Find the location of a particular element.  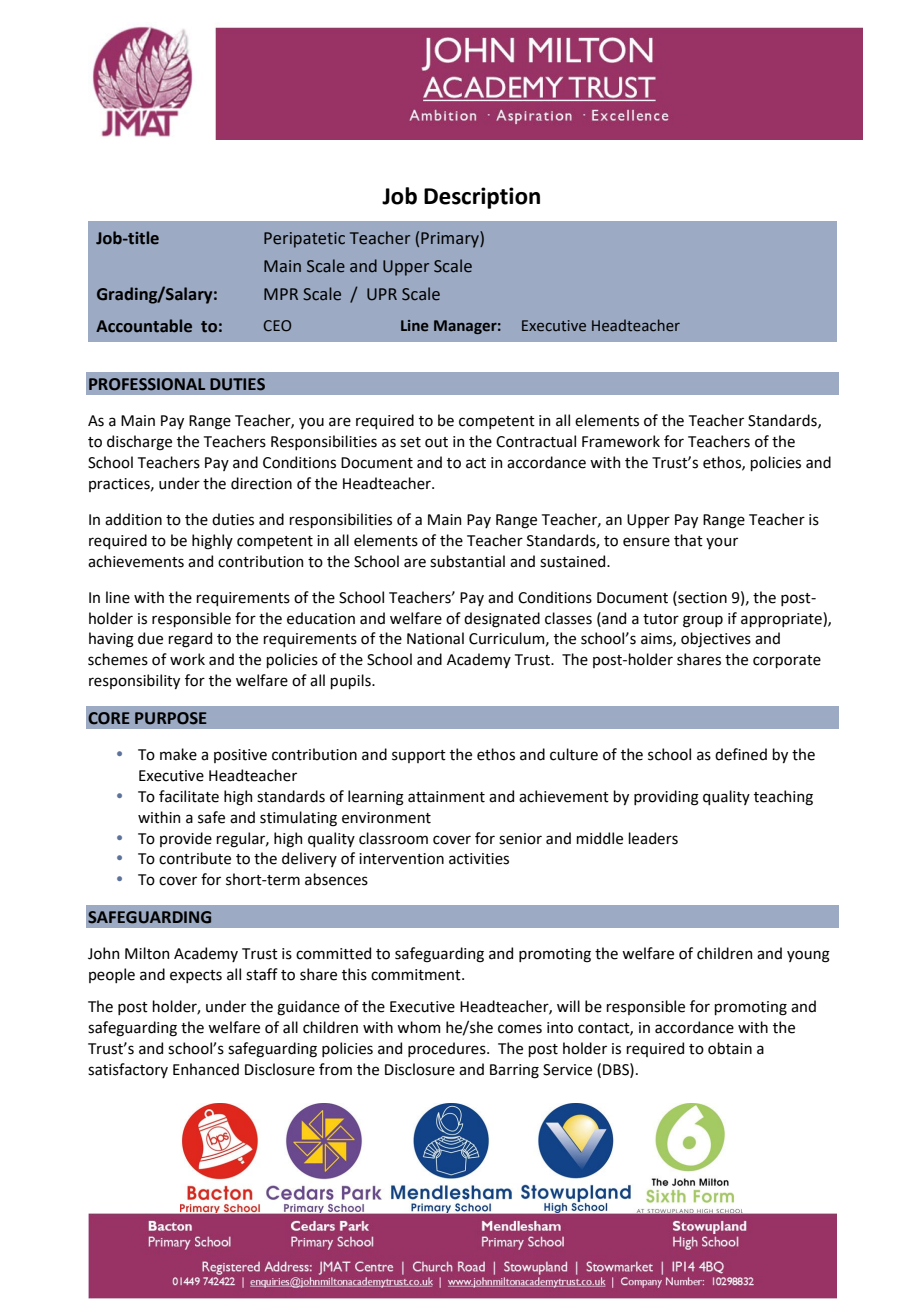

Peripatetic is located at coordinates (304, 240).
